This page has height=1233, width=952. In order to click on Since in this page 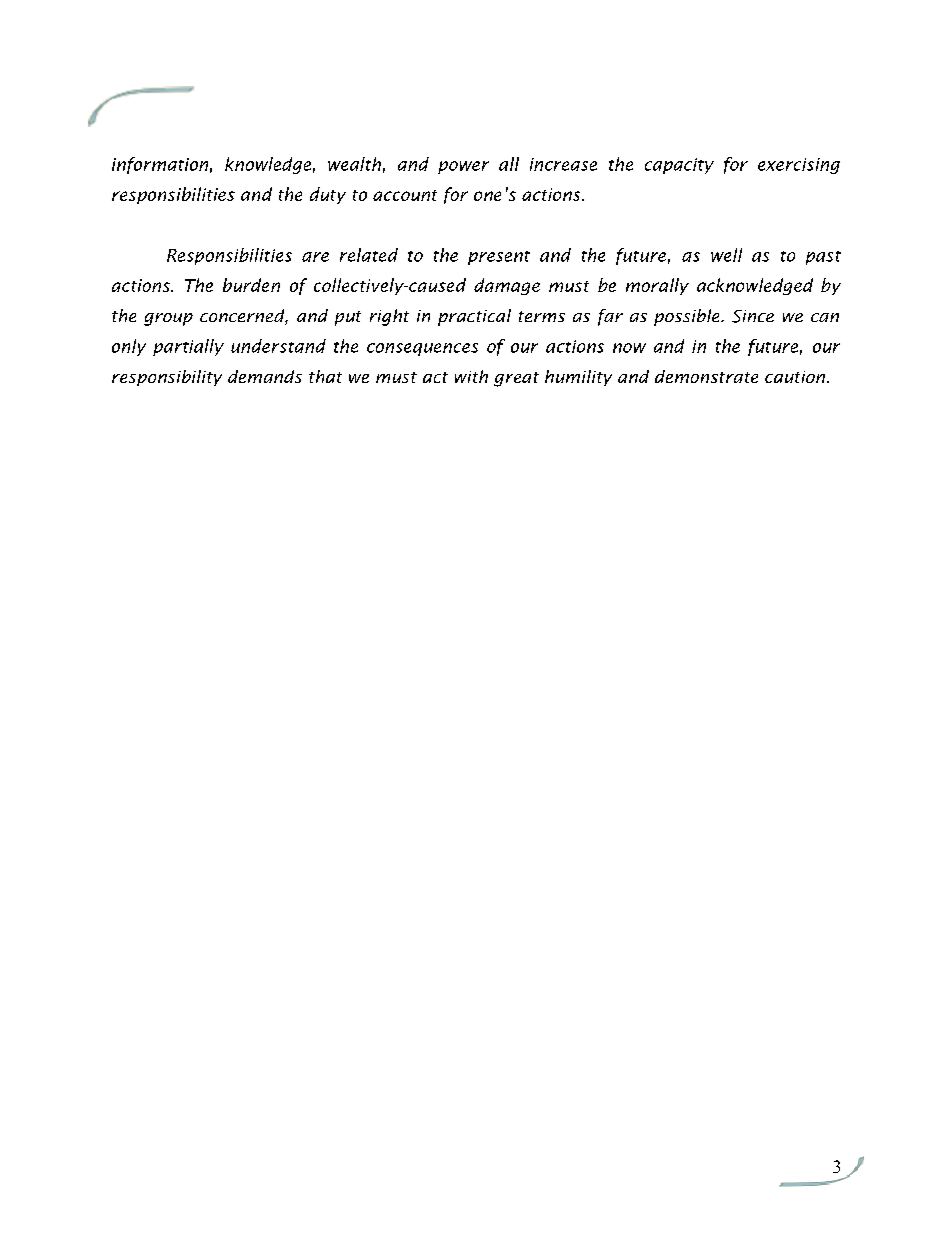, I will do `click(753, 316)`.
